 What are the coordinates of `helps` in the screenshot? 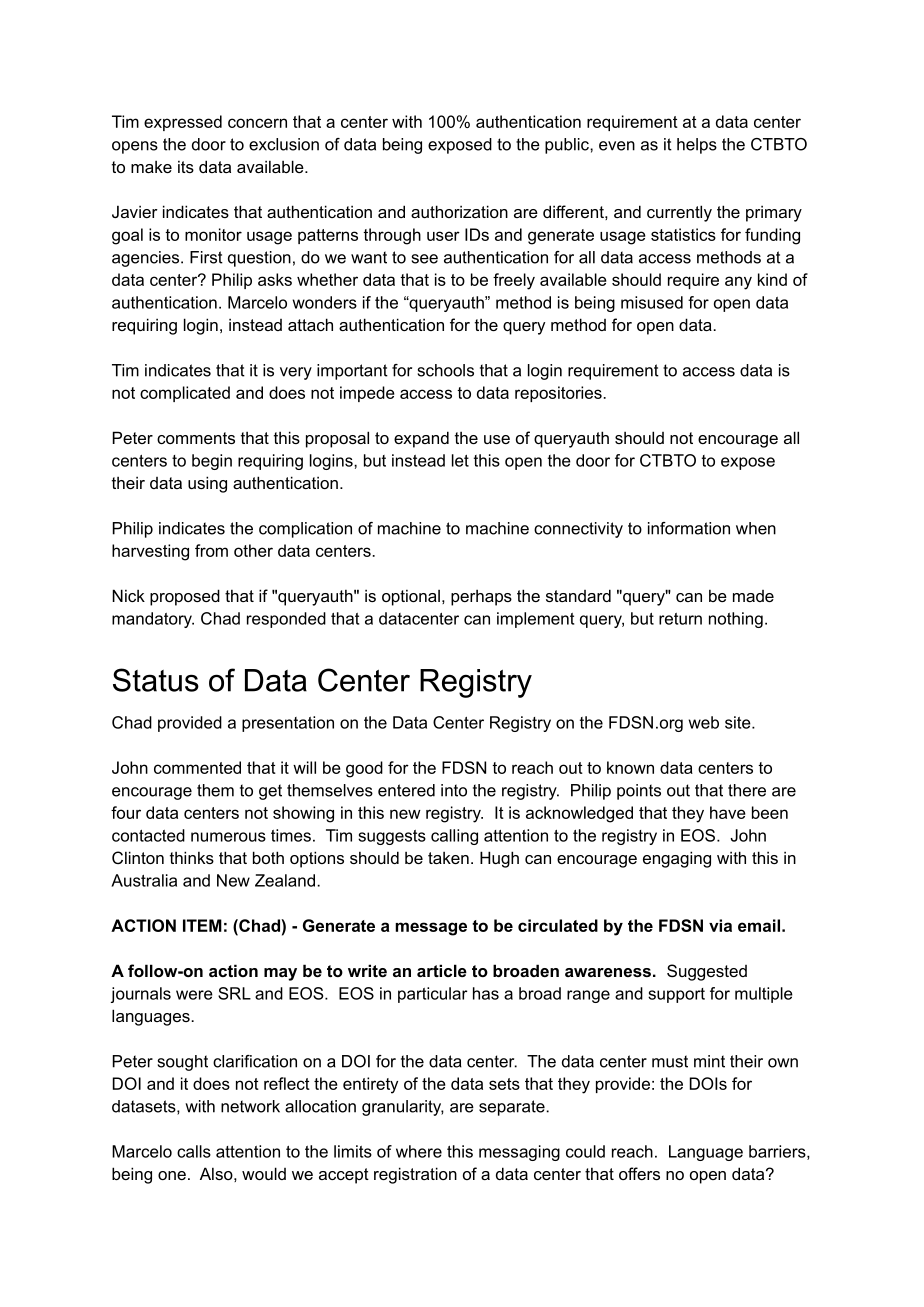 It's located at (697, 146).
